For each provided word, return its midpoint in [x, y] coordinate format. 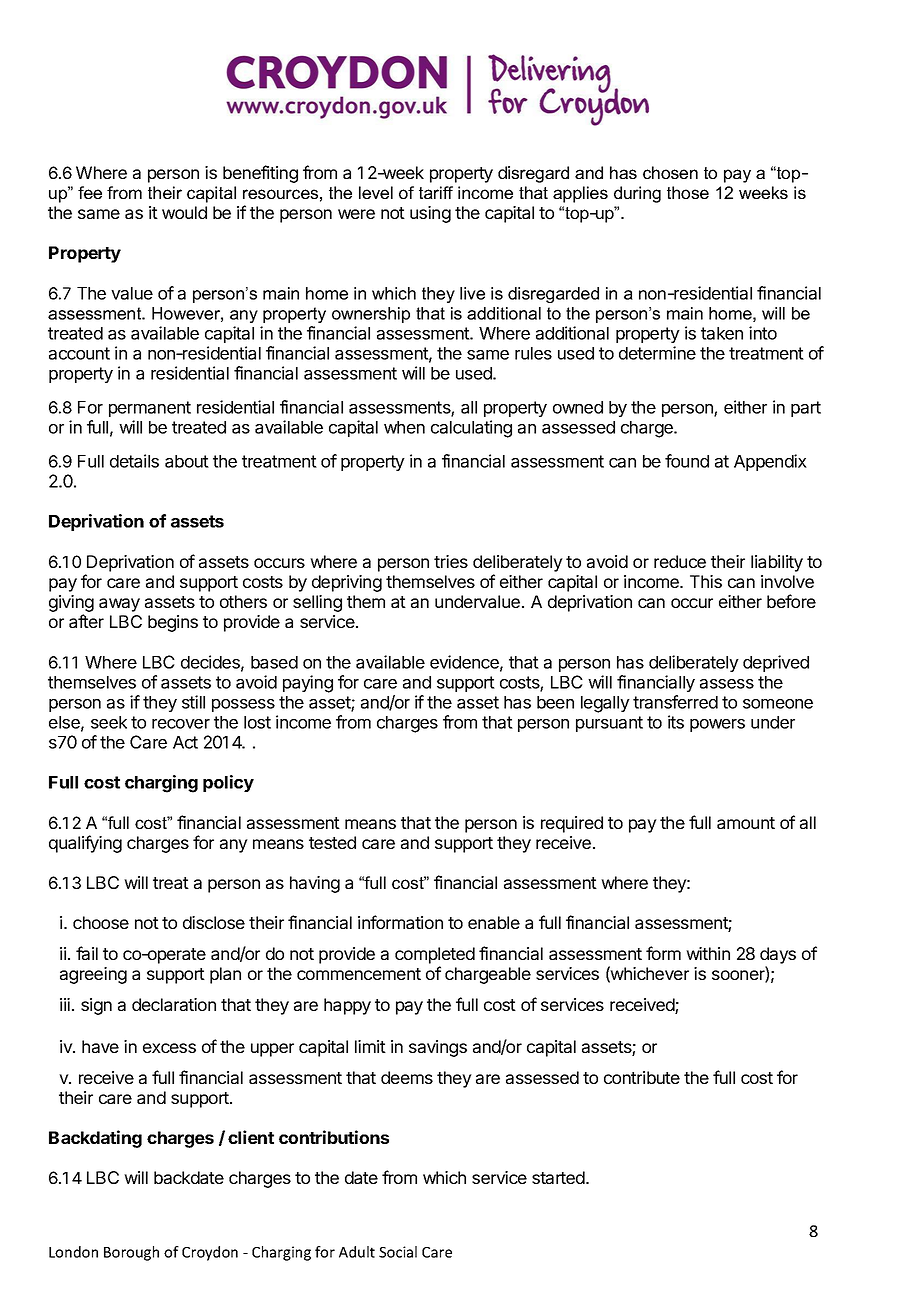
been [555, 702]
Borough [131, 1253]
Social [398, 1252]
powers [717, 725]
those [688, 192]
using [430, 214]
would [184, 212]
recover [181, 724]
